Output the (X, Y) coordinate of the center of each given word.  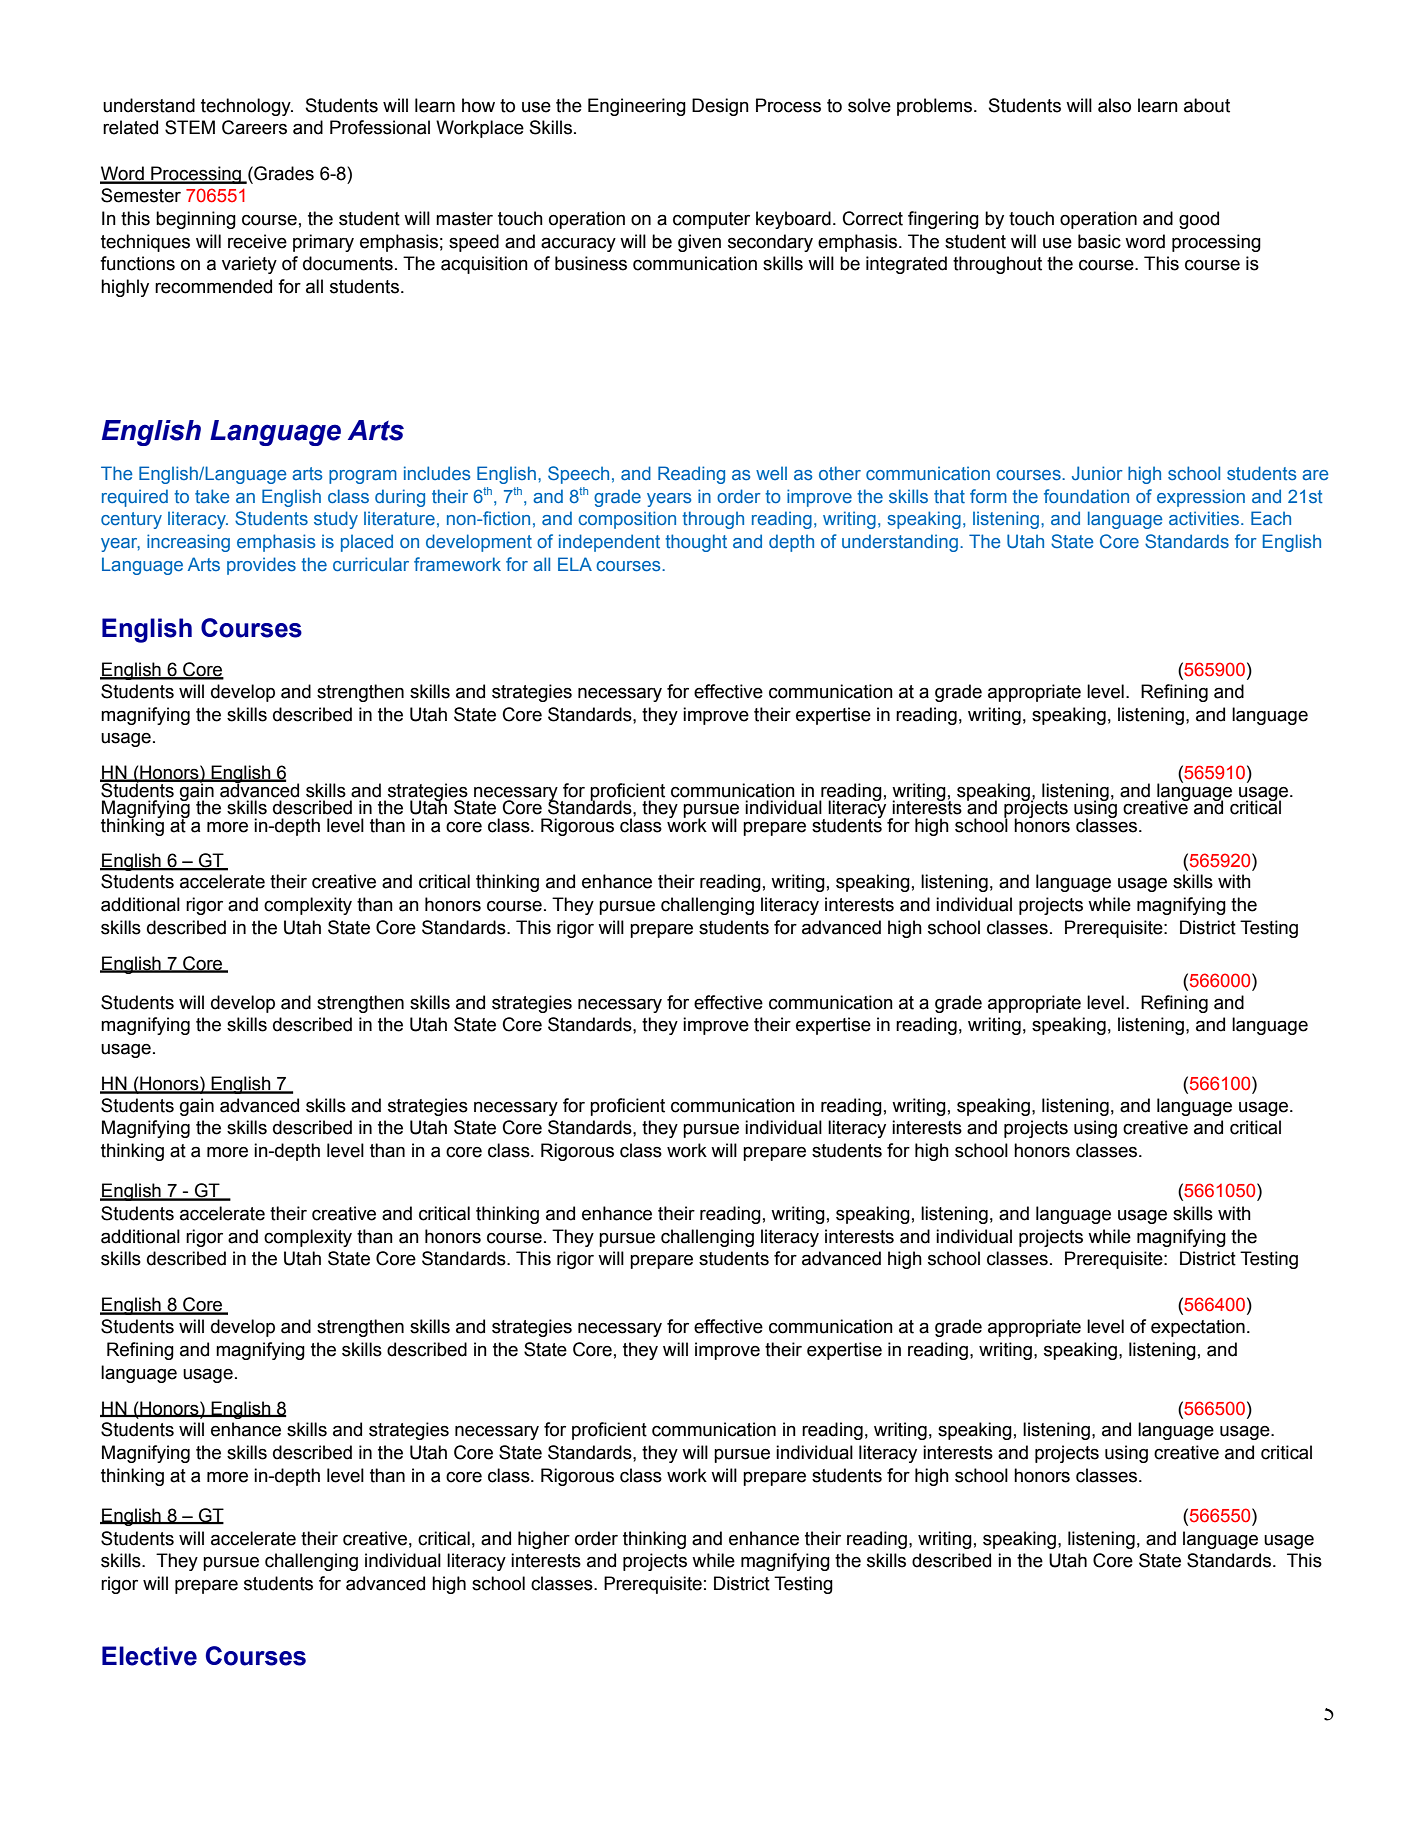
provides (261, 566)
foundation (1086, 496)
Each (1271, 518)
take (212, 496)
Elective (149, 1656)
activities (1205, 518)
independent (609, 543)
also (1114, 105)
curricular (371, 564)
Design (720, 107)
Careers (254, 127)
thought (696, 543)
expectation (1198, 1328)
